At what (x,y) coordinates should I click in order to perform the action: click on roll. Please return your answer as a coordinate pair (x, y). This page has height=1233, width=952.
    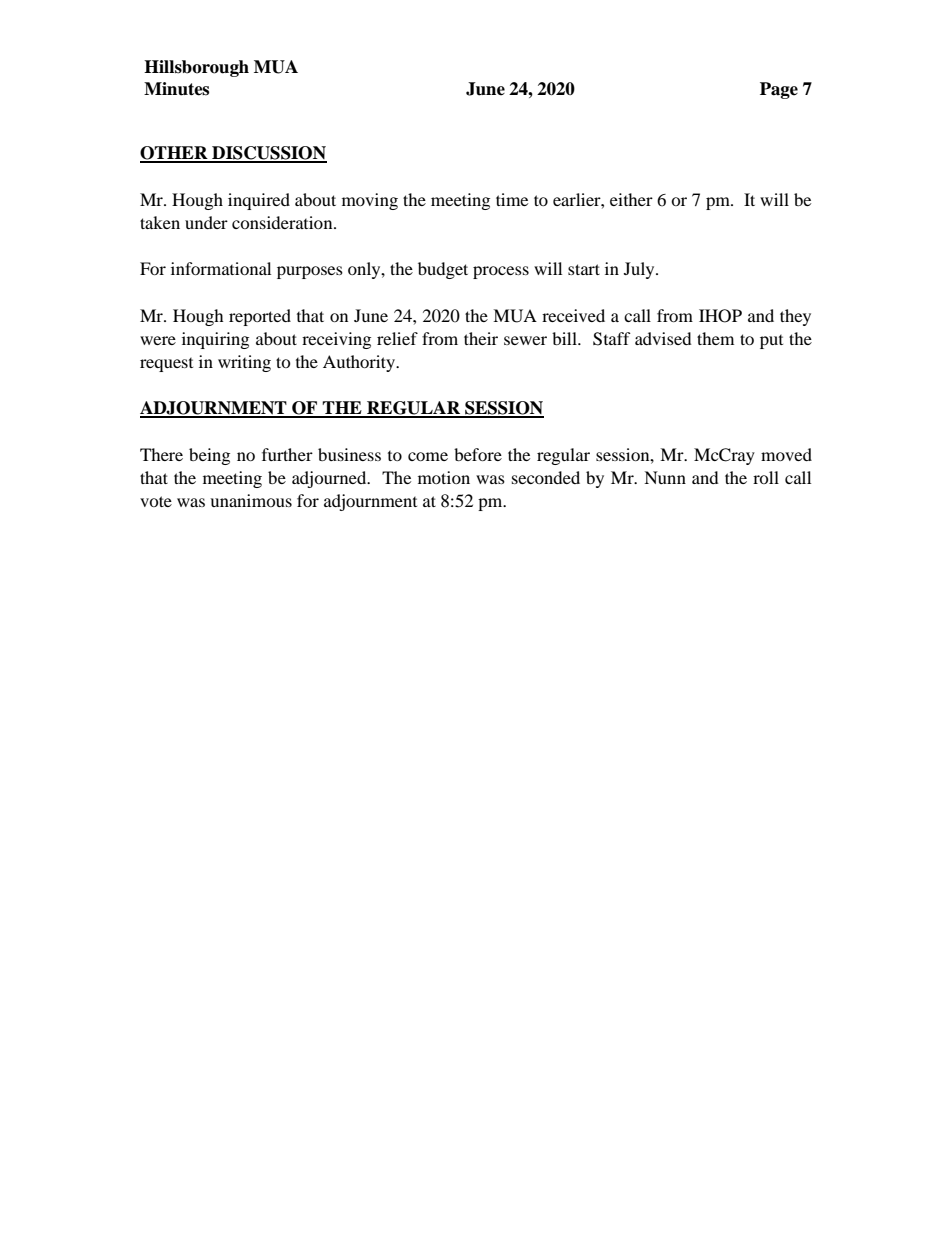
    Looking at the image, I should click on (766, 477).
